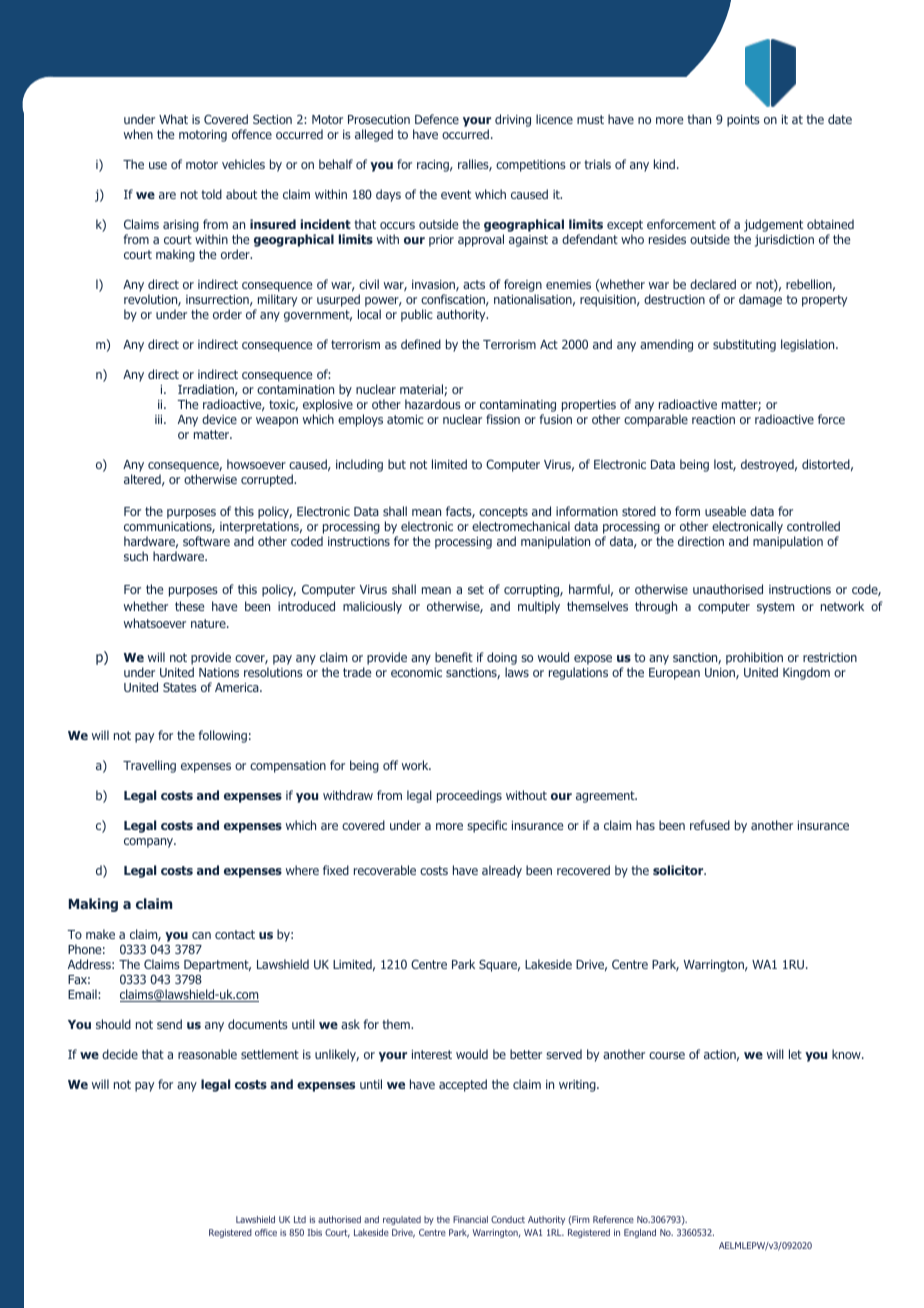 The height and width of the image is (1308, 924). I want to click on can, so click(201, 935).
